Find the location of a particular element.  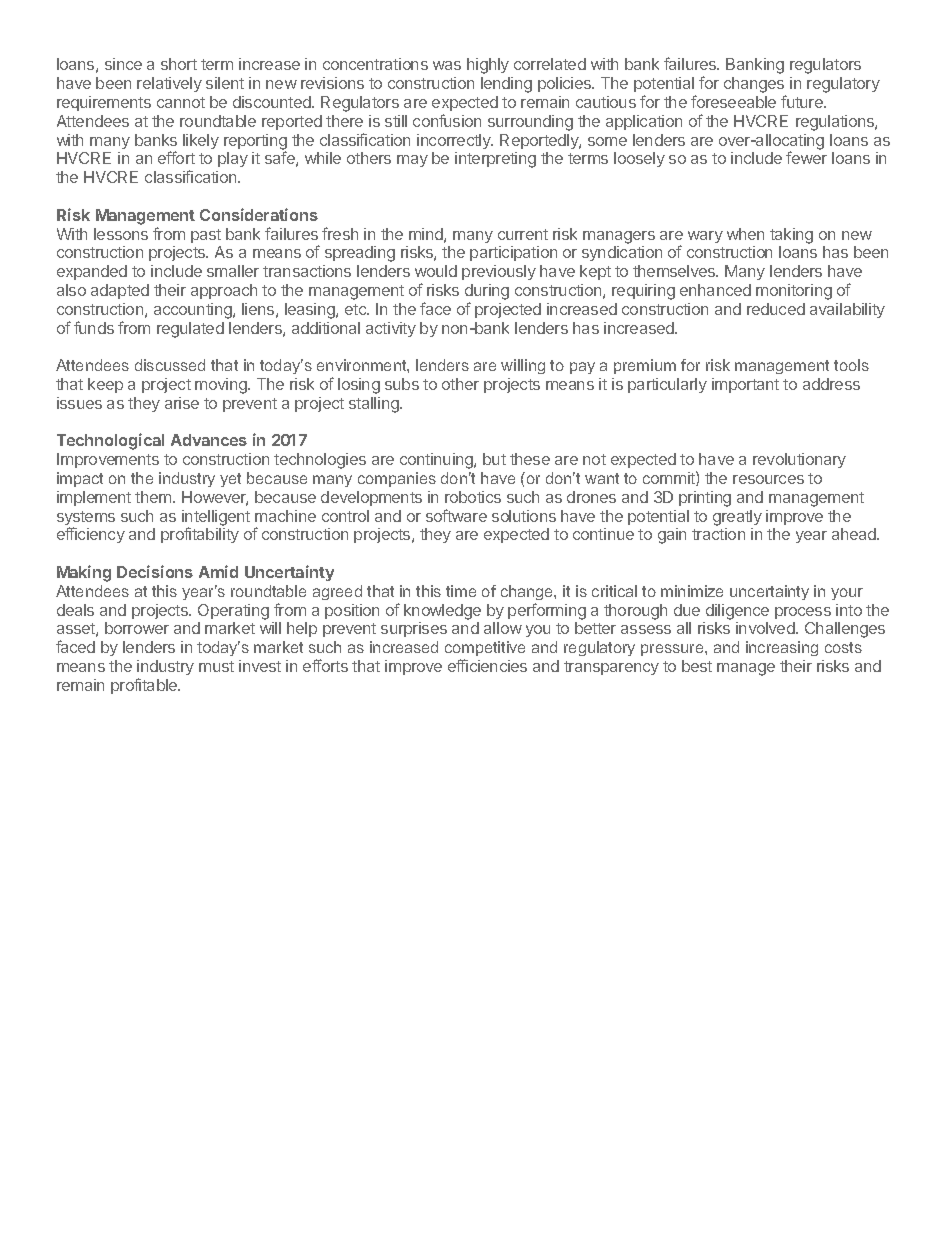

must is located at coordinates (216, 666).
